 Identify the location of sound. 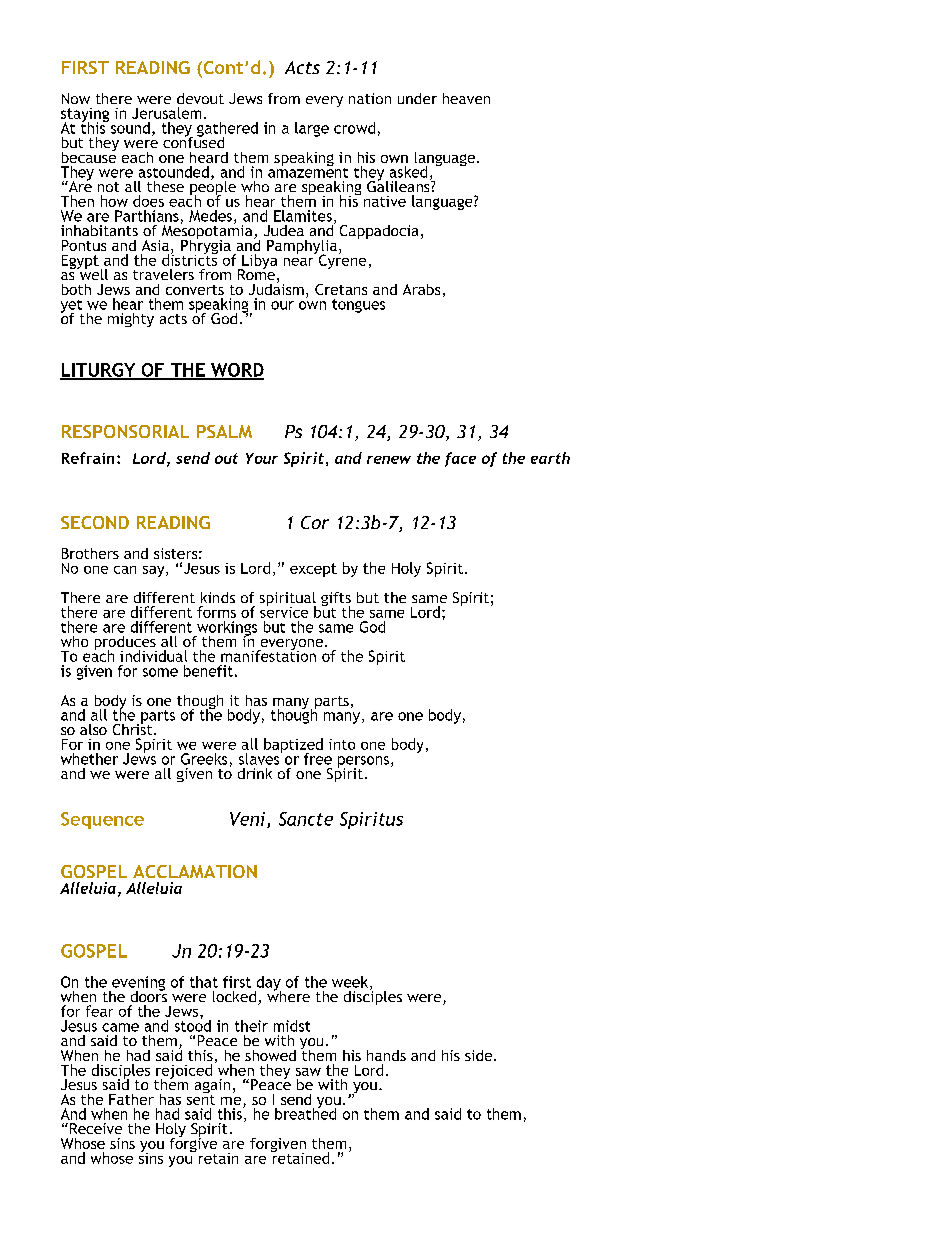
(129, 127).
